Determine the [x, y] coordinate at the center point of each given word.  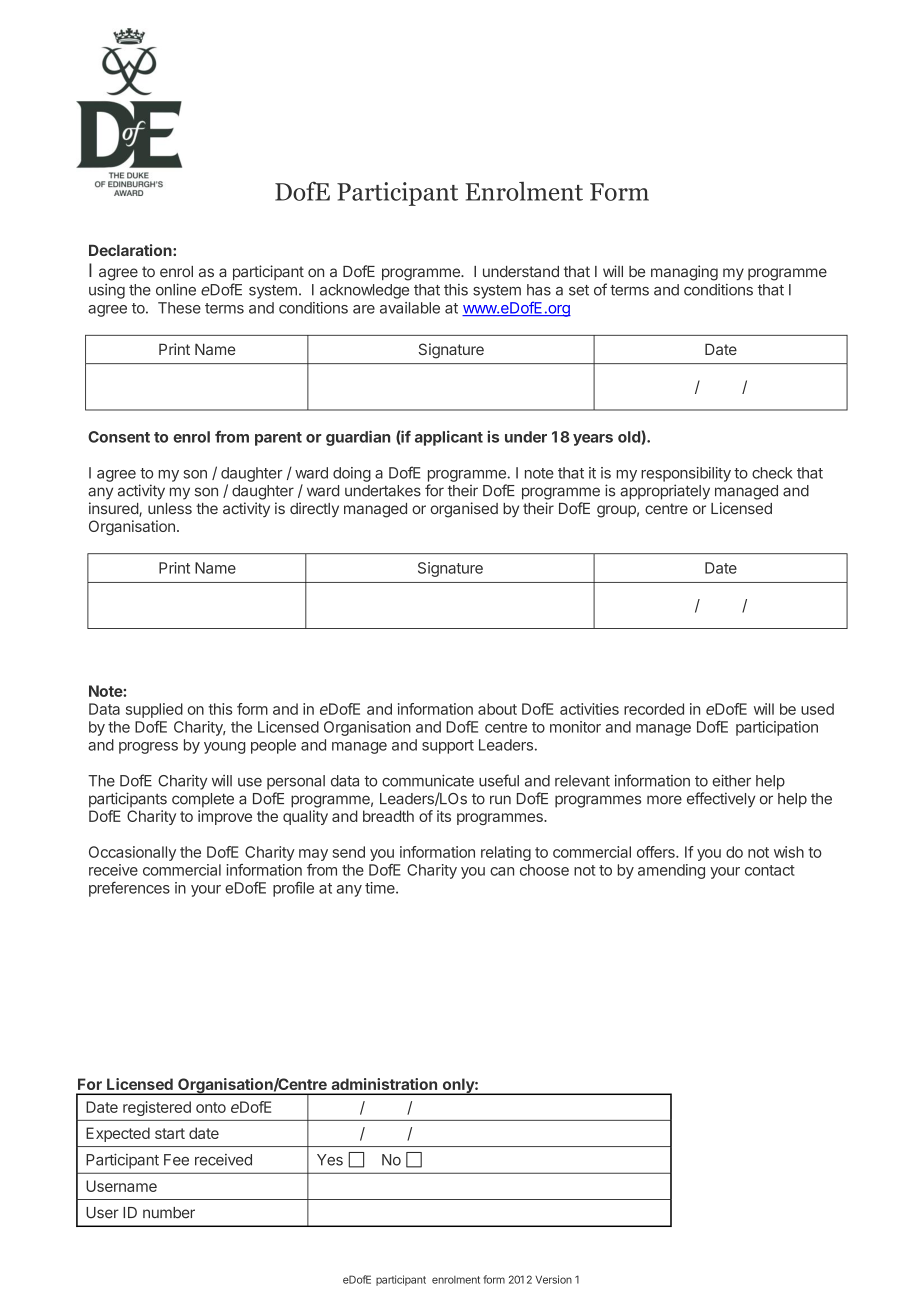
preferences [129, 889]
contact [770, 870]
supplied [154, 710]
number [169, 1213]
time [381, 888]
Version [553, 1279]
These [179, 308]
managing [684, 273]
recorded [654, 709]
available [410, 308]
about [497, 709]
